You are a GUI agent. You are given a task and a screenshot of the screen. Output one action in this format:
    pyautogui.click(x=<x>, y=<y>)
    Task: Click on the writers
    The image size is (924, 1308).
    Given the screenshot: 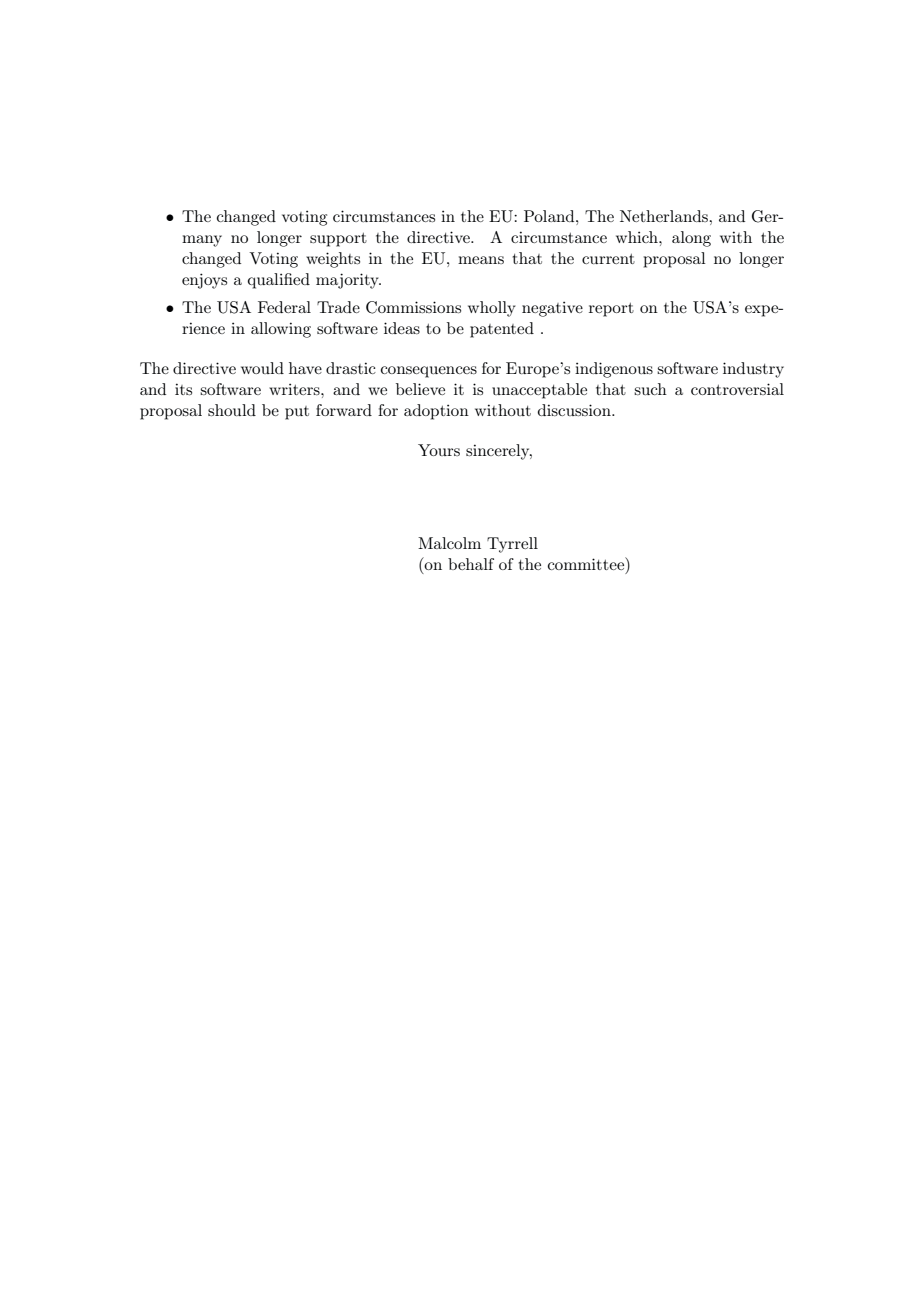 What is the action you would take?
    pyautogui.click(x=295, y=389)
